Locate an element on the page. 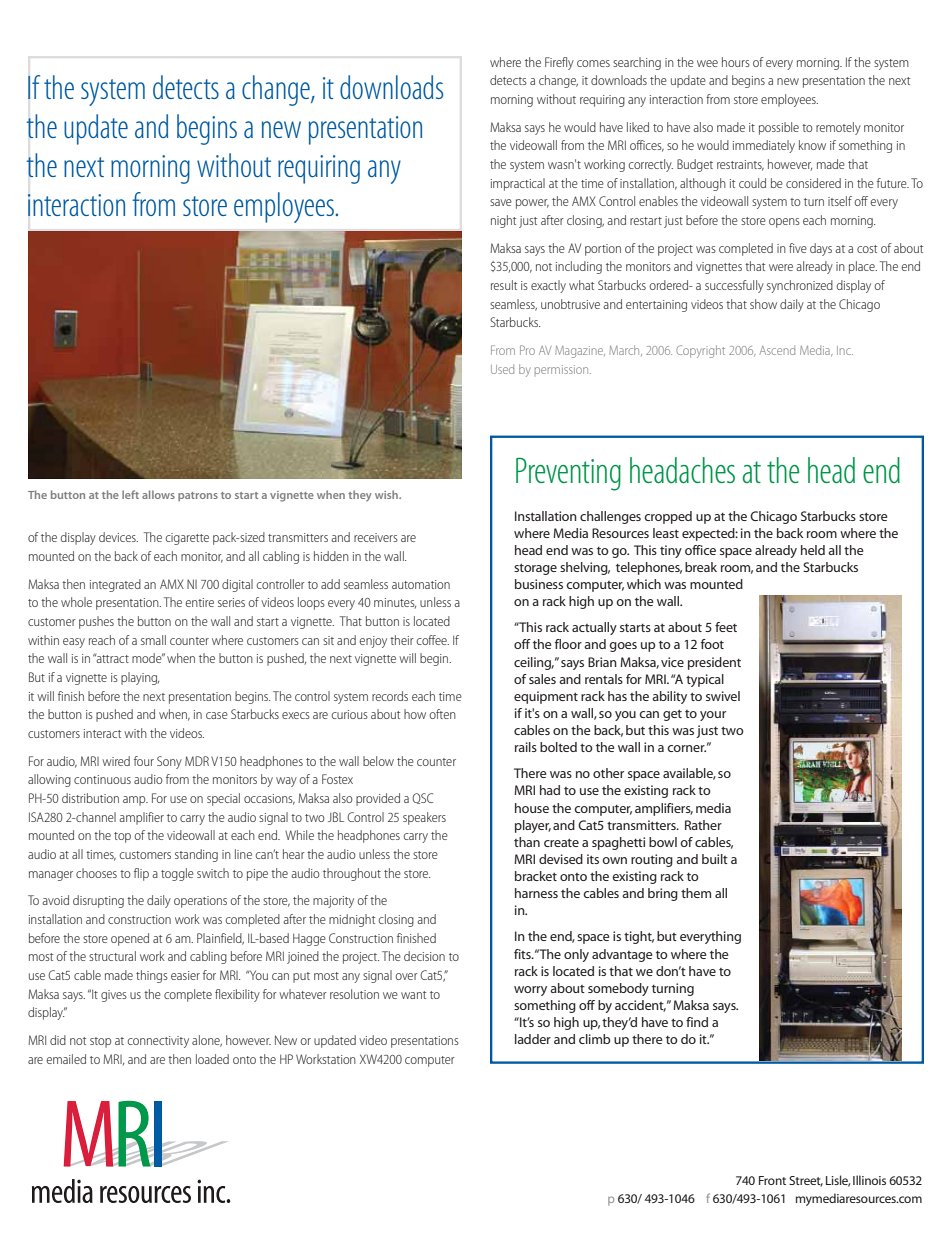 This document has height=1233, width=952. Preventing is located at coordinates (568, 474).
